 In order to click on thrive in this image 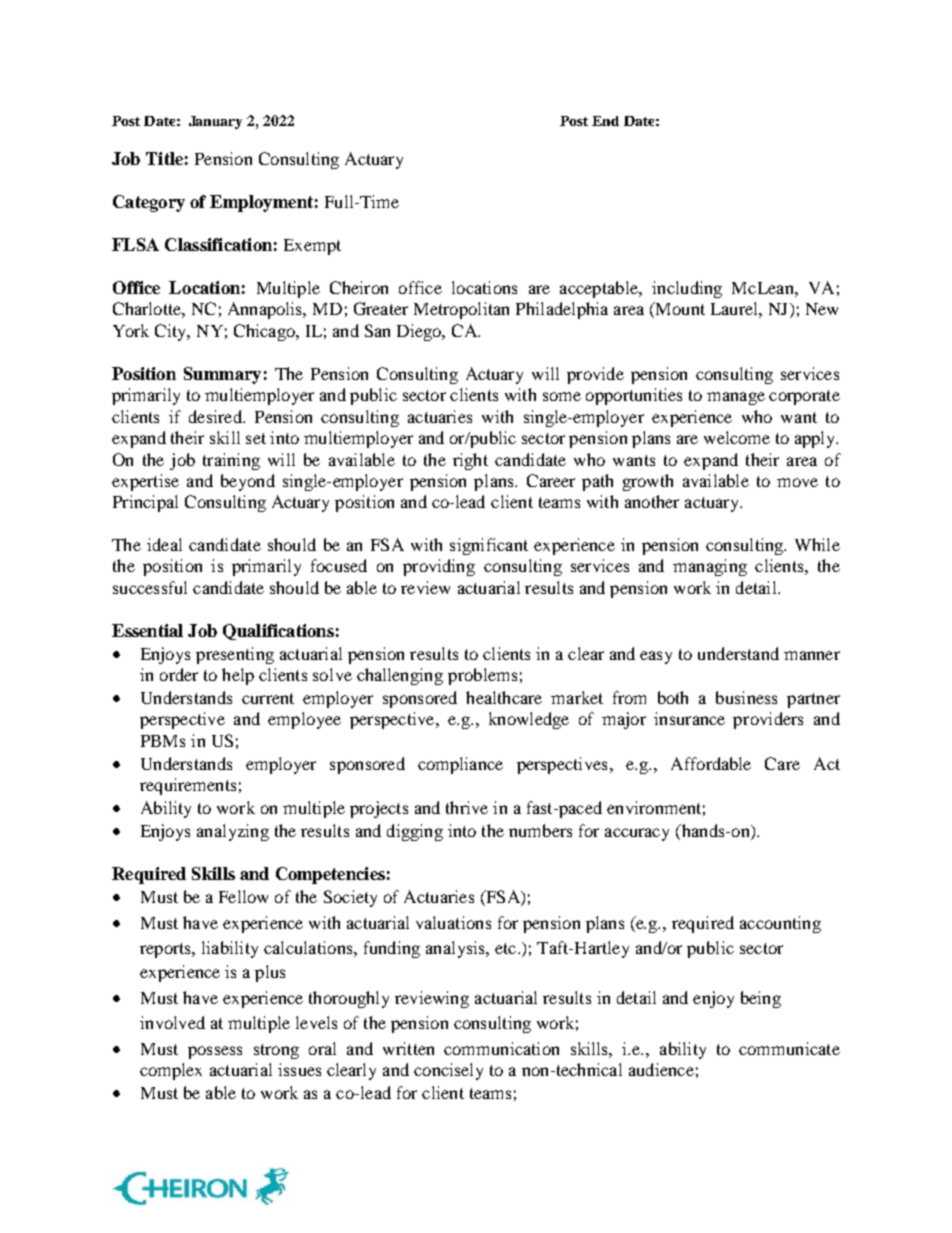, I will do `click(467, 807)`.
